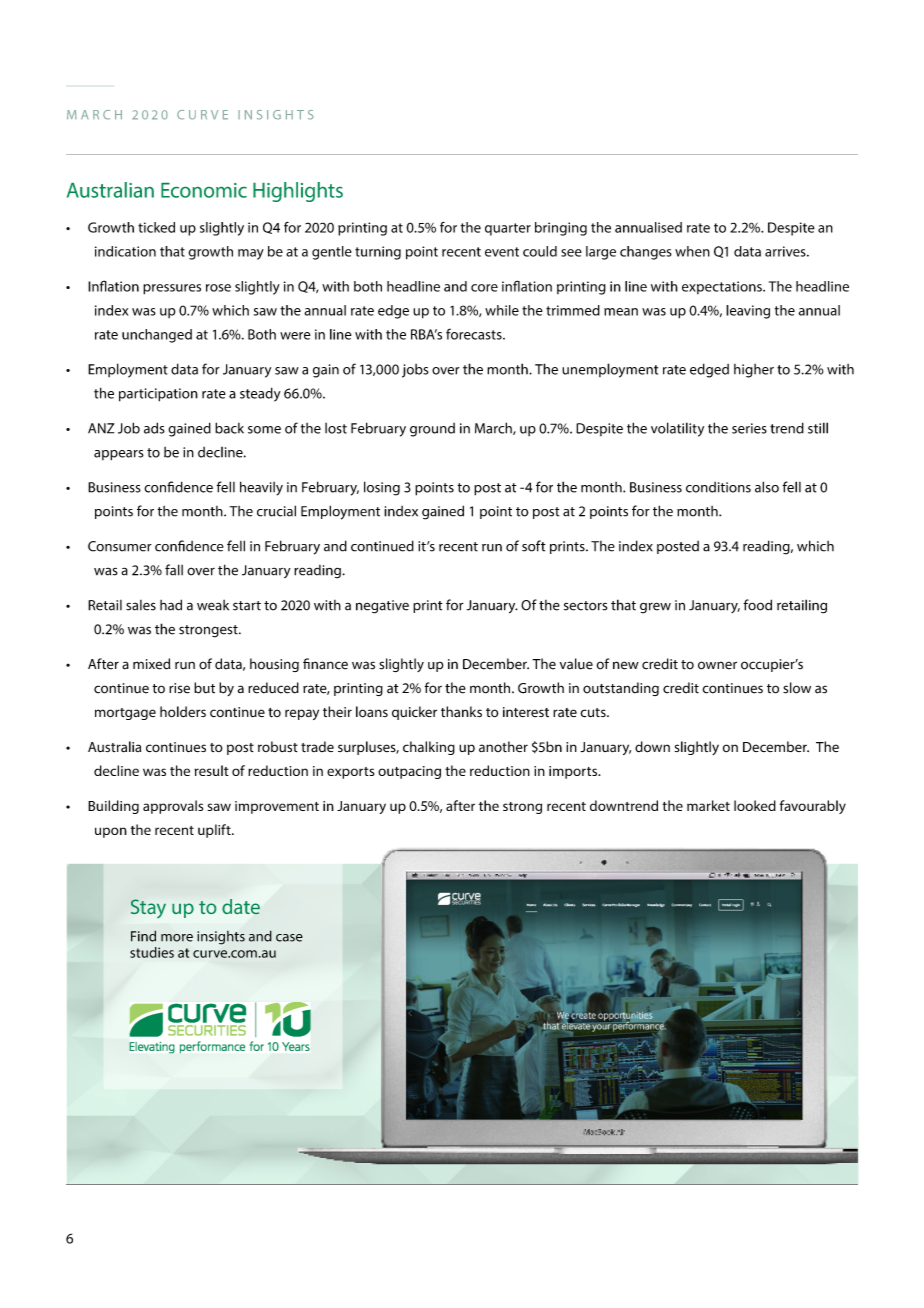  Describe the element at coordinates (432, 430) in the page. I see `ground` at that location.
